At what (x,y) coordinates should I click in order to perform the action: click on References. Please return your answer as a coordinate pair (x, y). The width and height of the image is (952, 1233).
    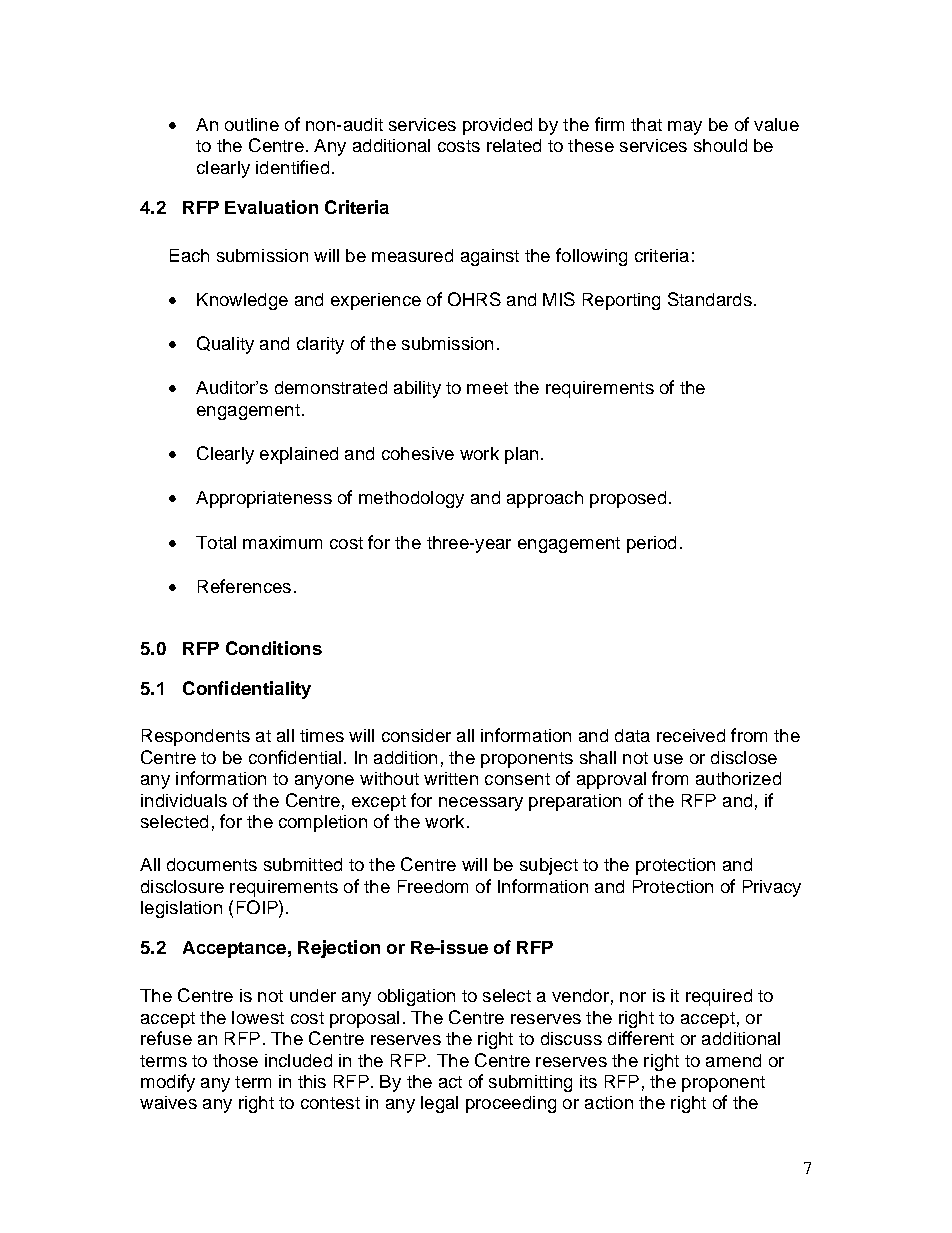
    Looking at the image, I should click on (244, 586).
